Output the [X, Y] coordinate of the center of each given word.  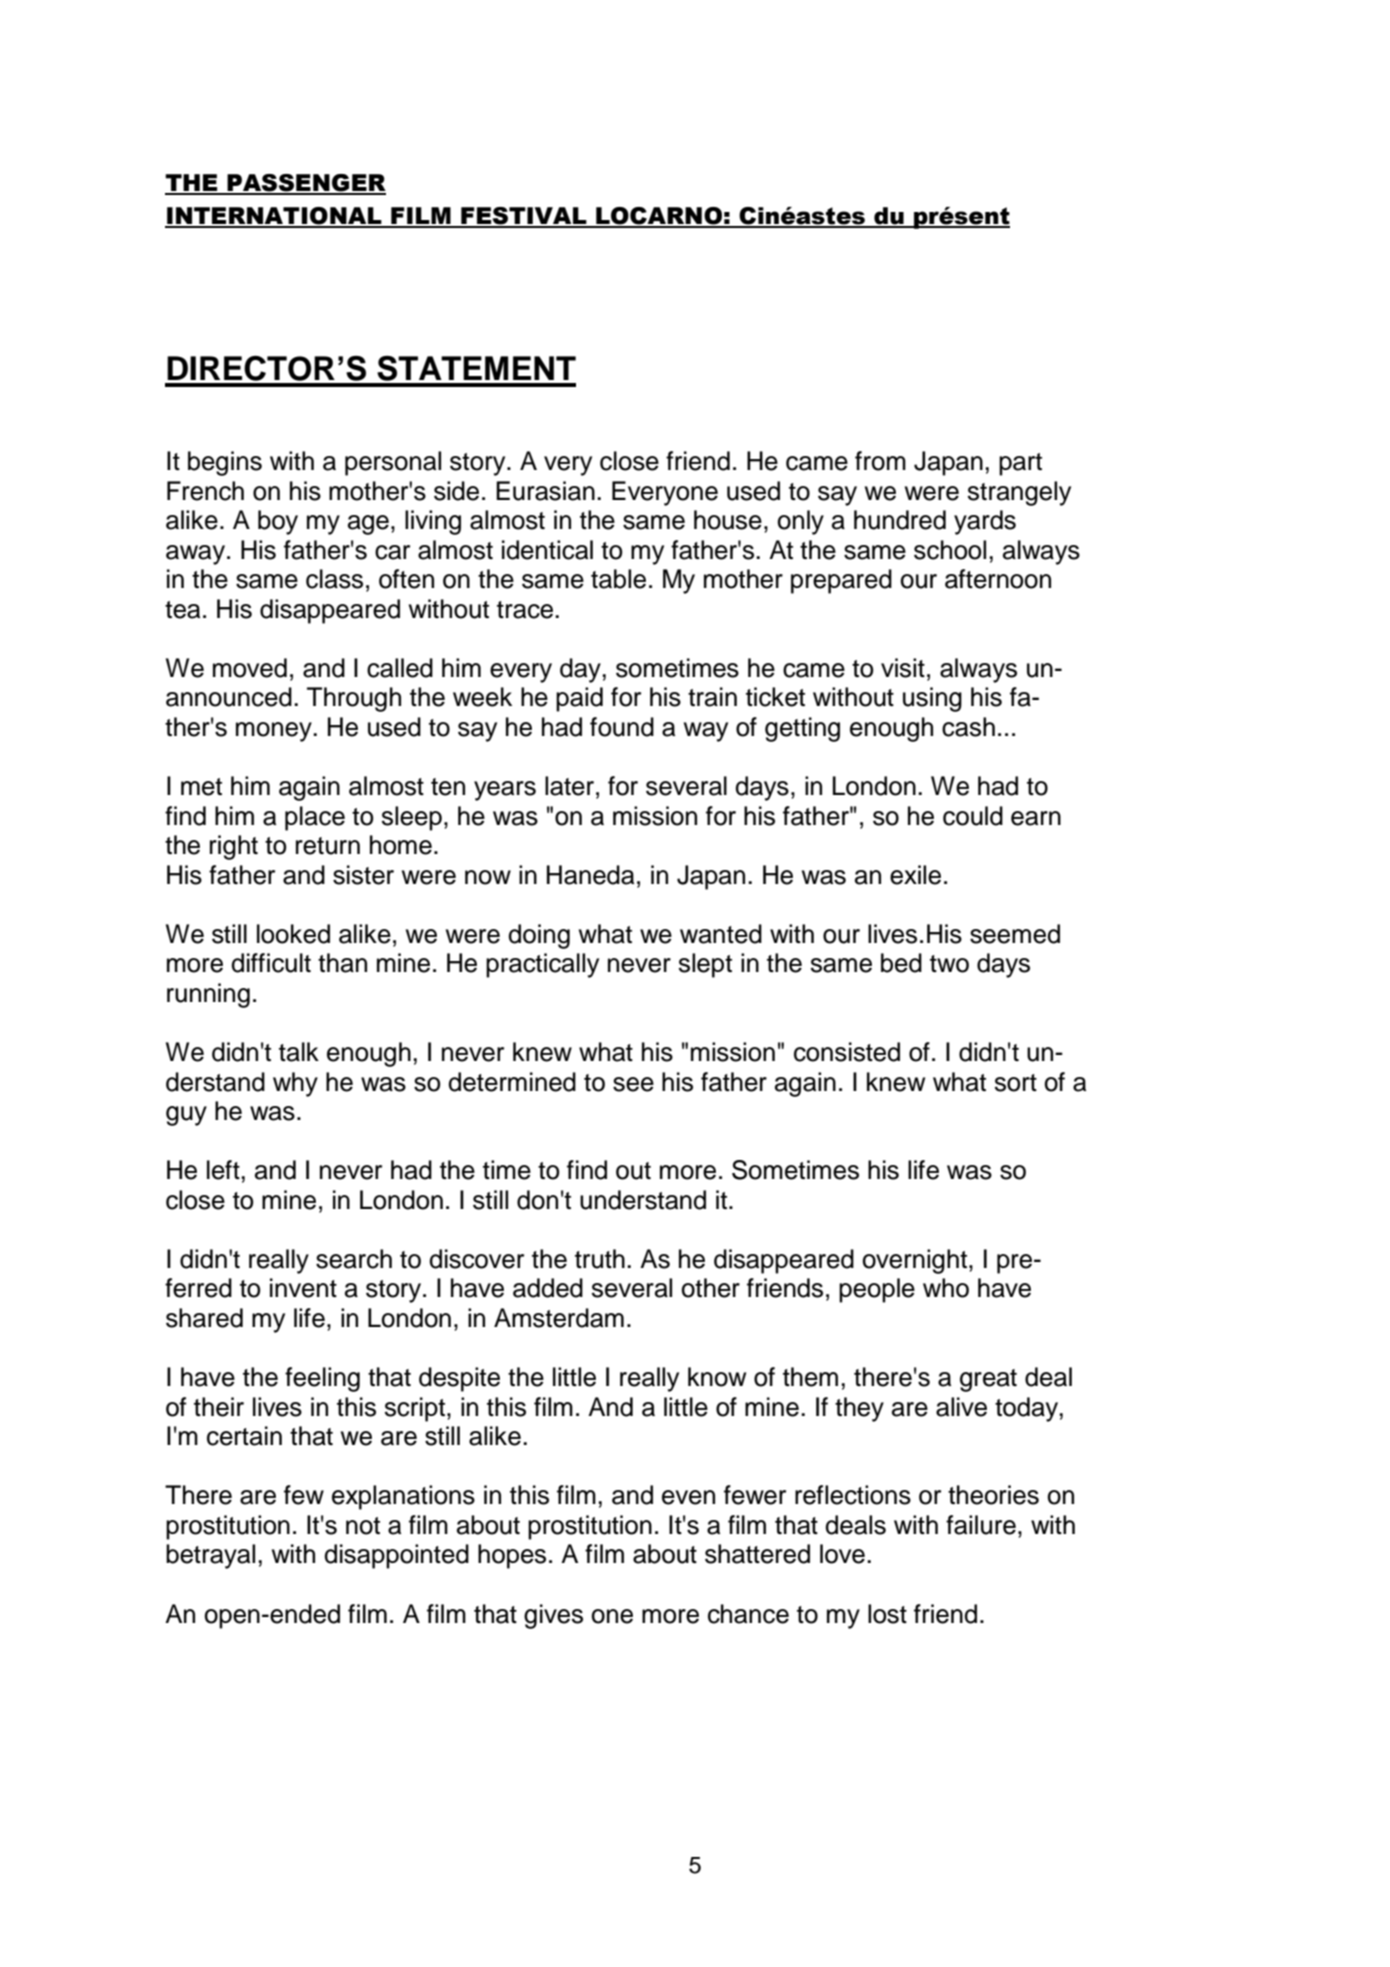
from [880, 461]
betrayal [210, 1556]
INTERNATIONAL [274, 217]
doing [539, 936]
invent [303, 1288]
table [618, 579]
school [950, 550]
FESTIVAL [524, 217]
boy [278, 522]
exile [915, 875]
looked [293, 934]
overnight [916, 1261]
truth [600, 1259]
